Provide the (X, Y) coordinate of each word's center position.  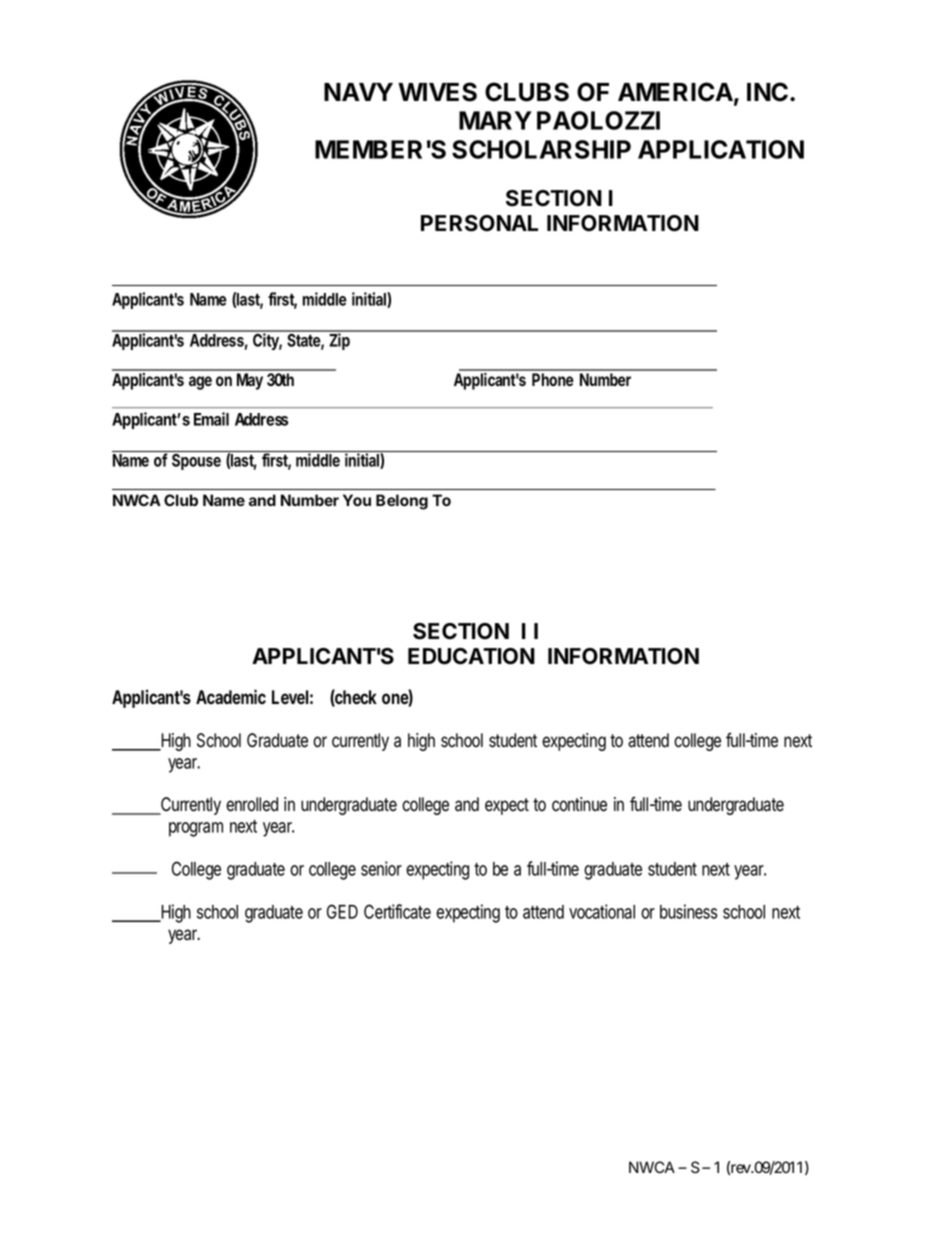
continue (579, 804)
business (689, 911)
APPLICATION (721, 149)
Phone (553, 379)
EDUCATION (471, 656)
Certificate (397, 911)
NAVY (358, 92)
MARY (495, 120)
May (250, 381)
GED (342, 911)
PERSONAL (479, 223)
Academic (231, 697)
